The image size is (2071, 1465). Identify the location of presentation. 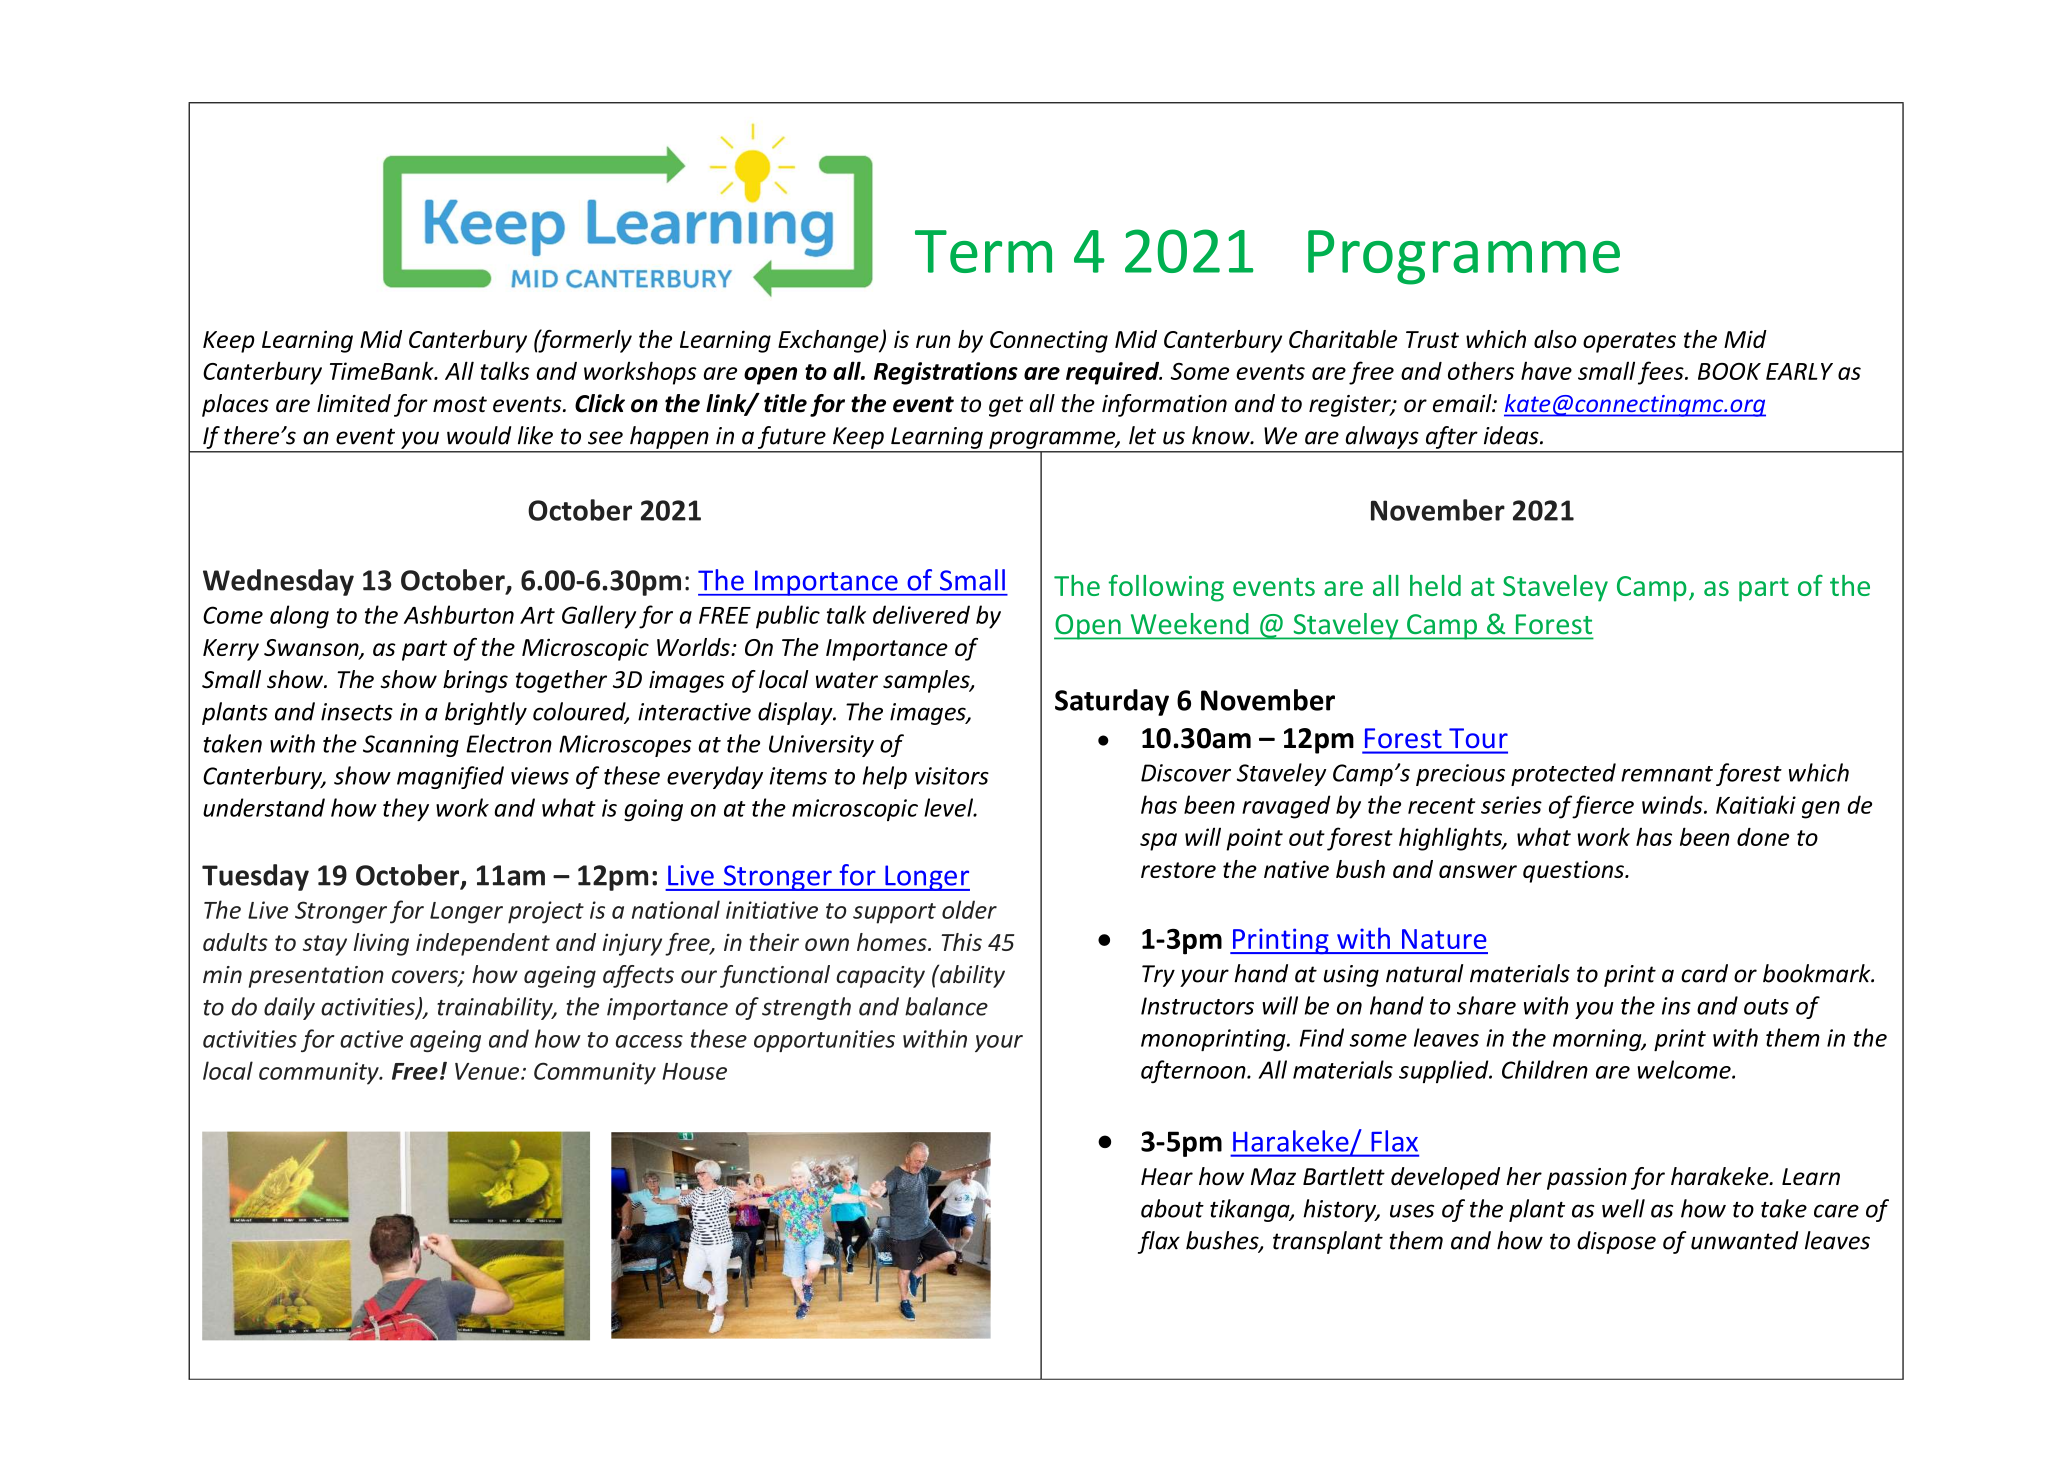
(316, 977).
